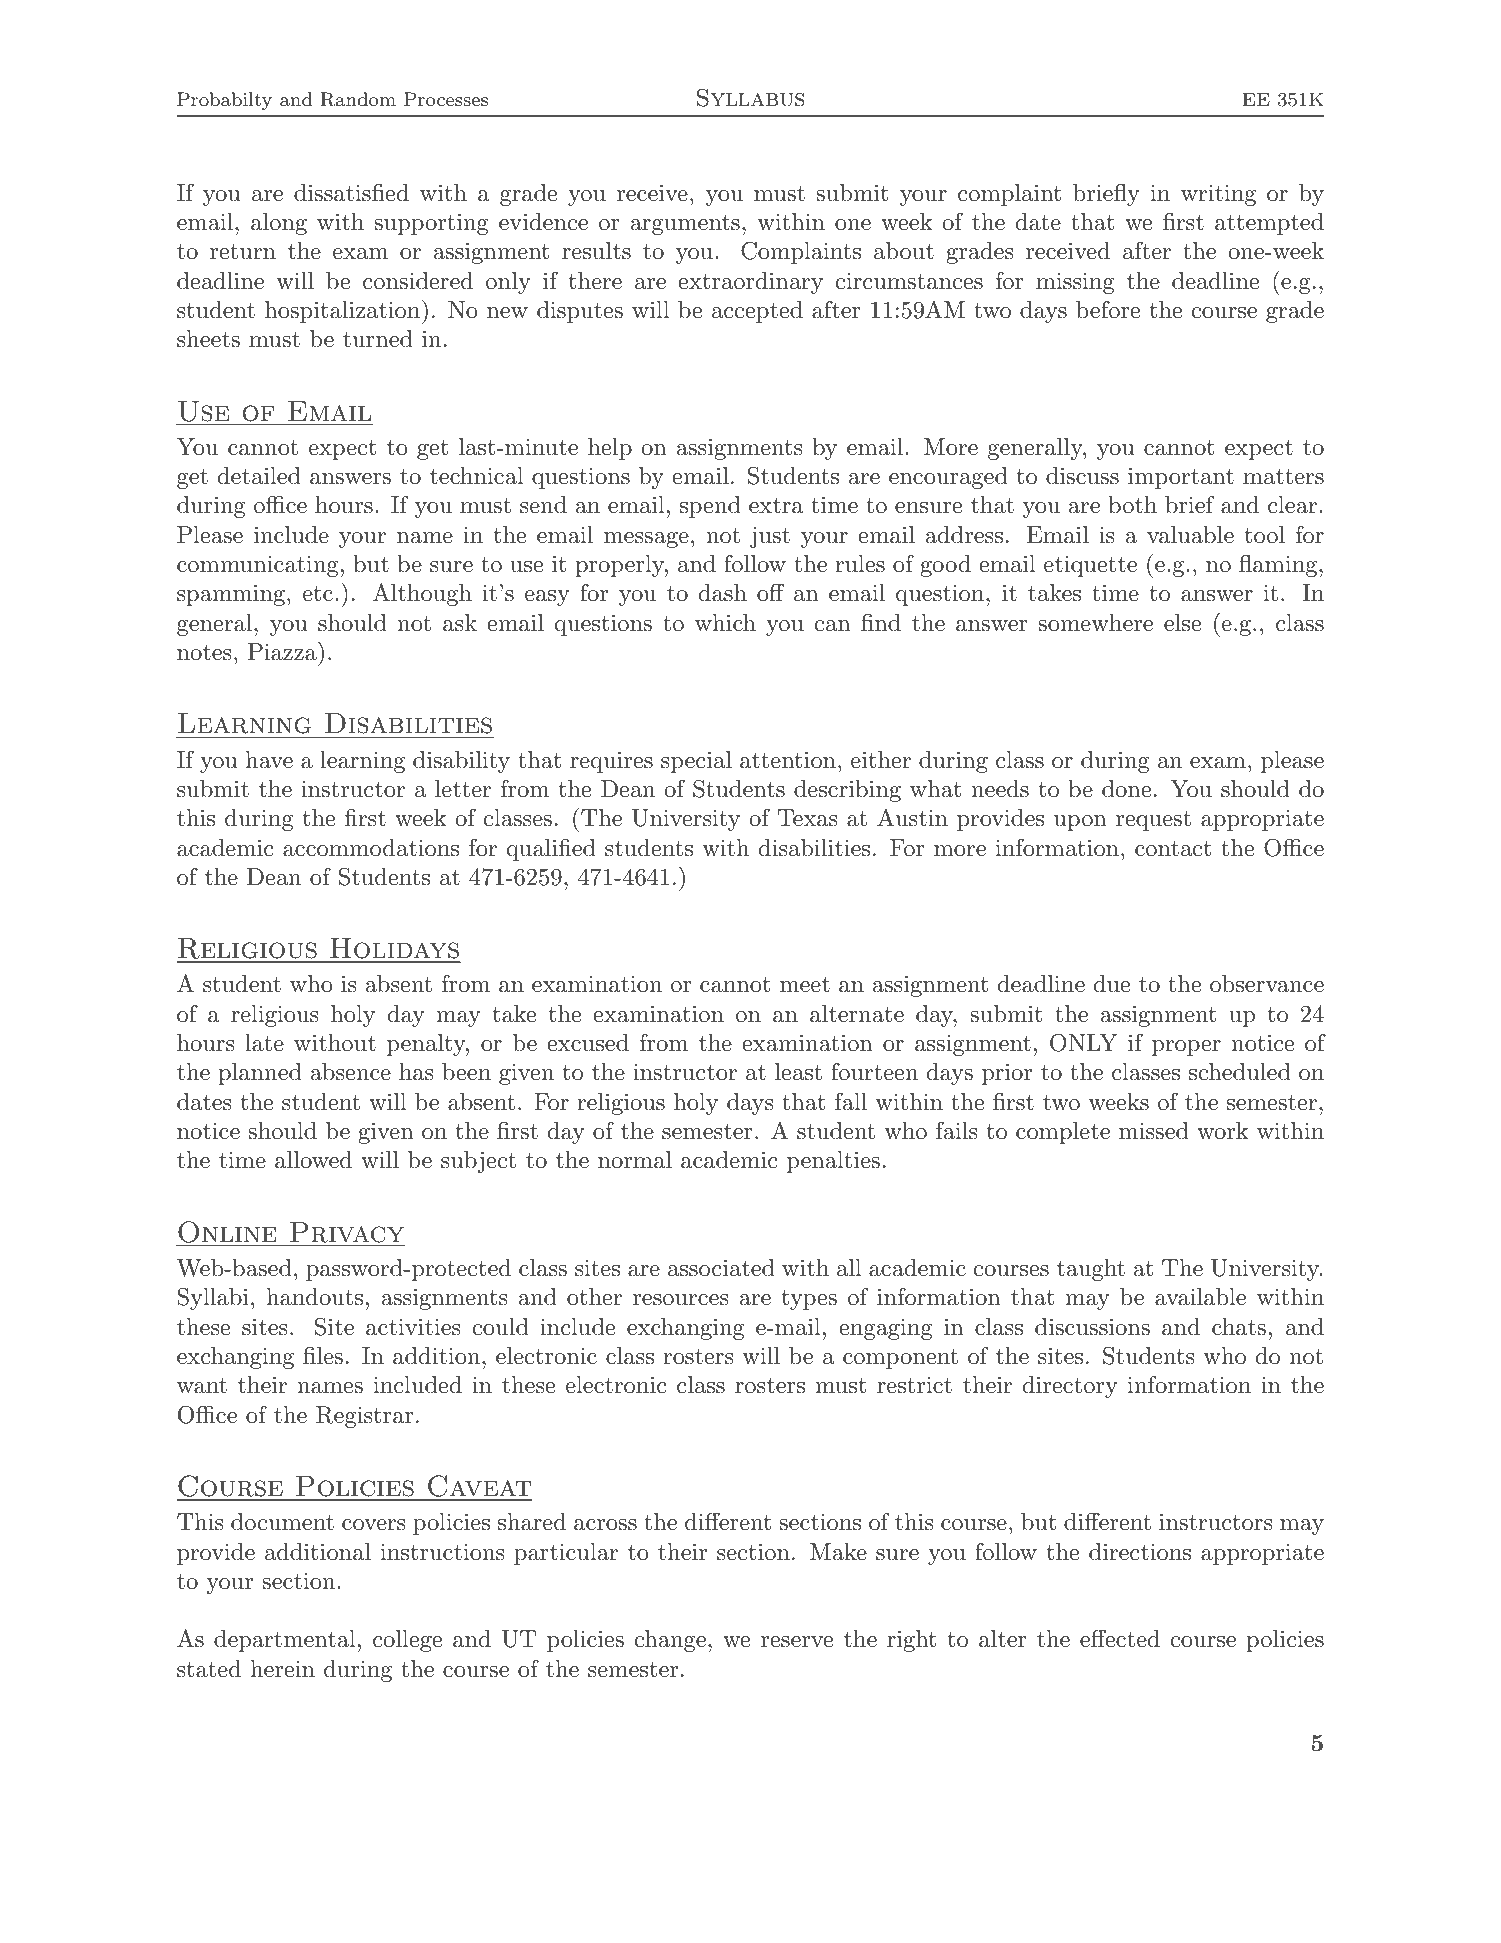  What do you see at coordinates (750, 97) in the image?
I see `Syllabus` at bounding box center [750, 97].
